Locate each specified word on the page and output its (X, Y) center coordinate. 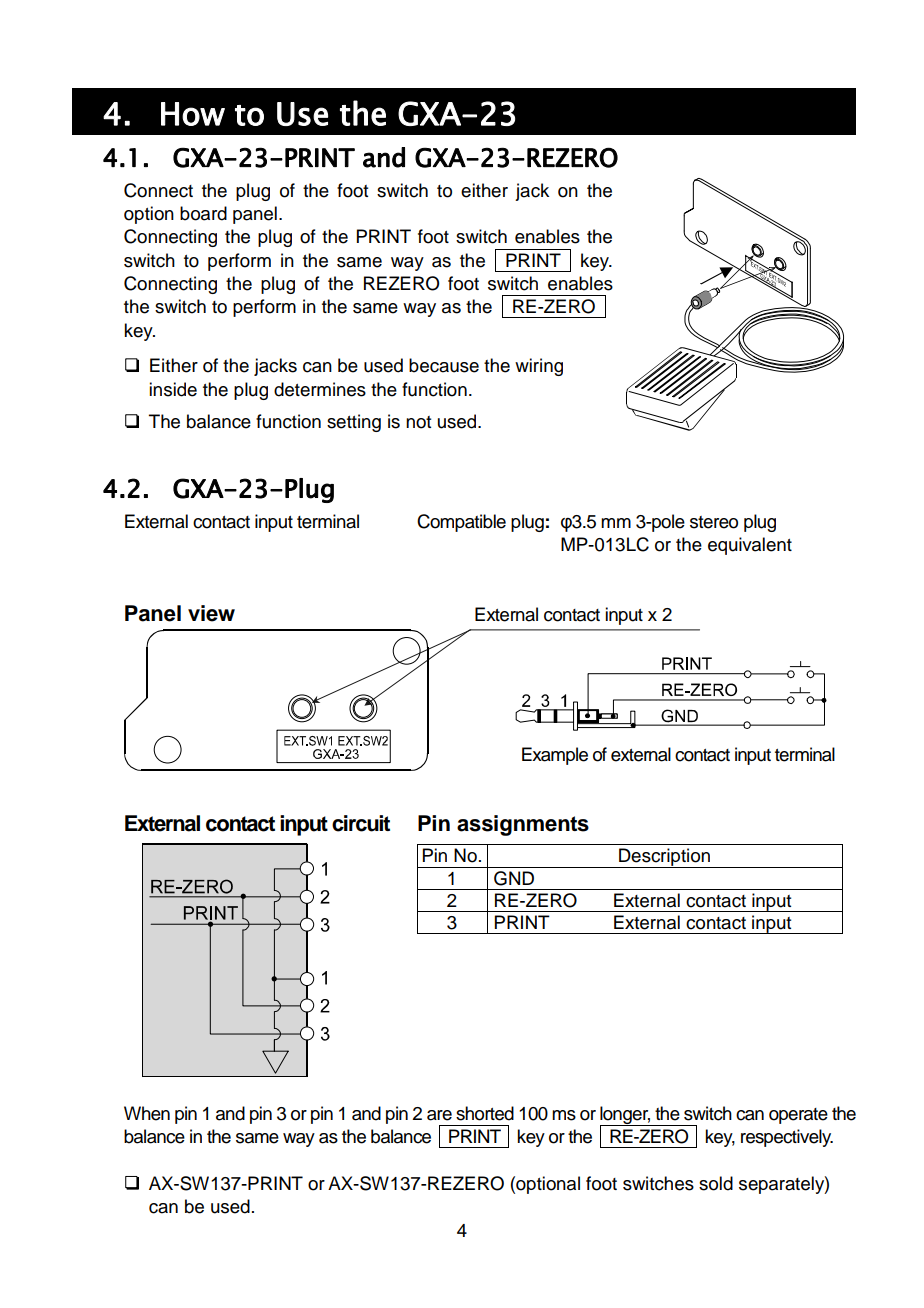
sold (716, 1183)
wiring (539, 367)
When (147, 1113)
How (193, 114)
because (444, 365)
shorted (485, 1113)
